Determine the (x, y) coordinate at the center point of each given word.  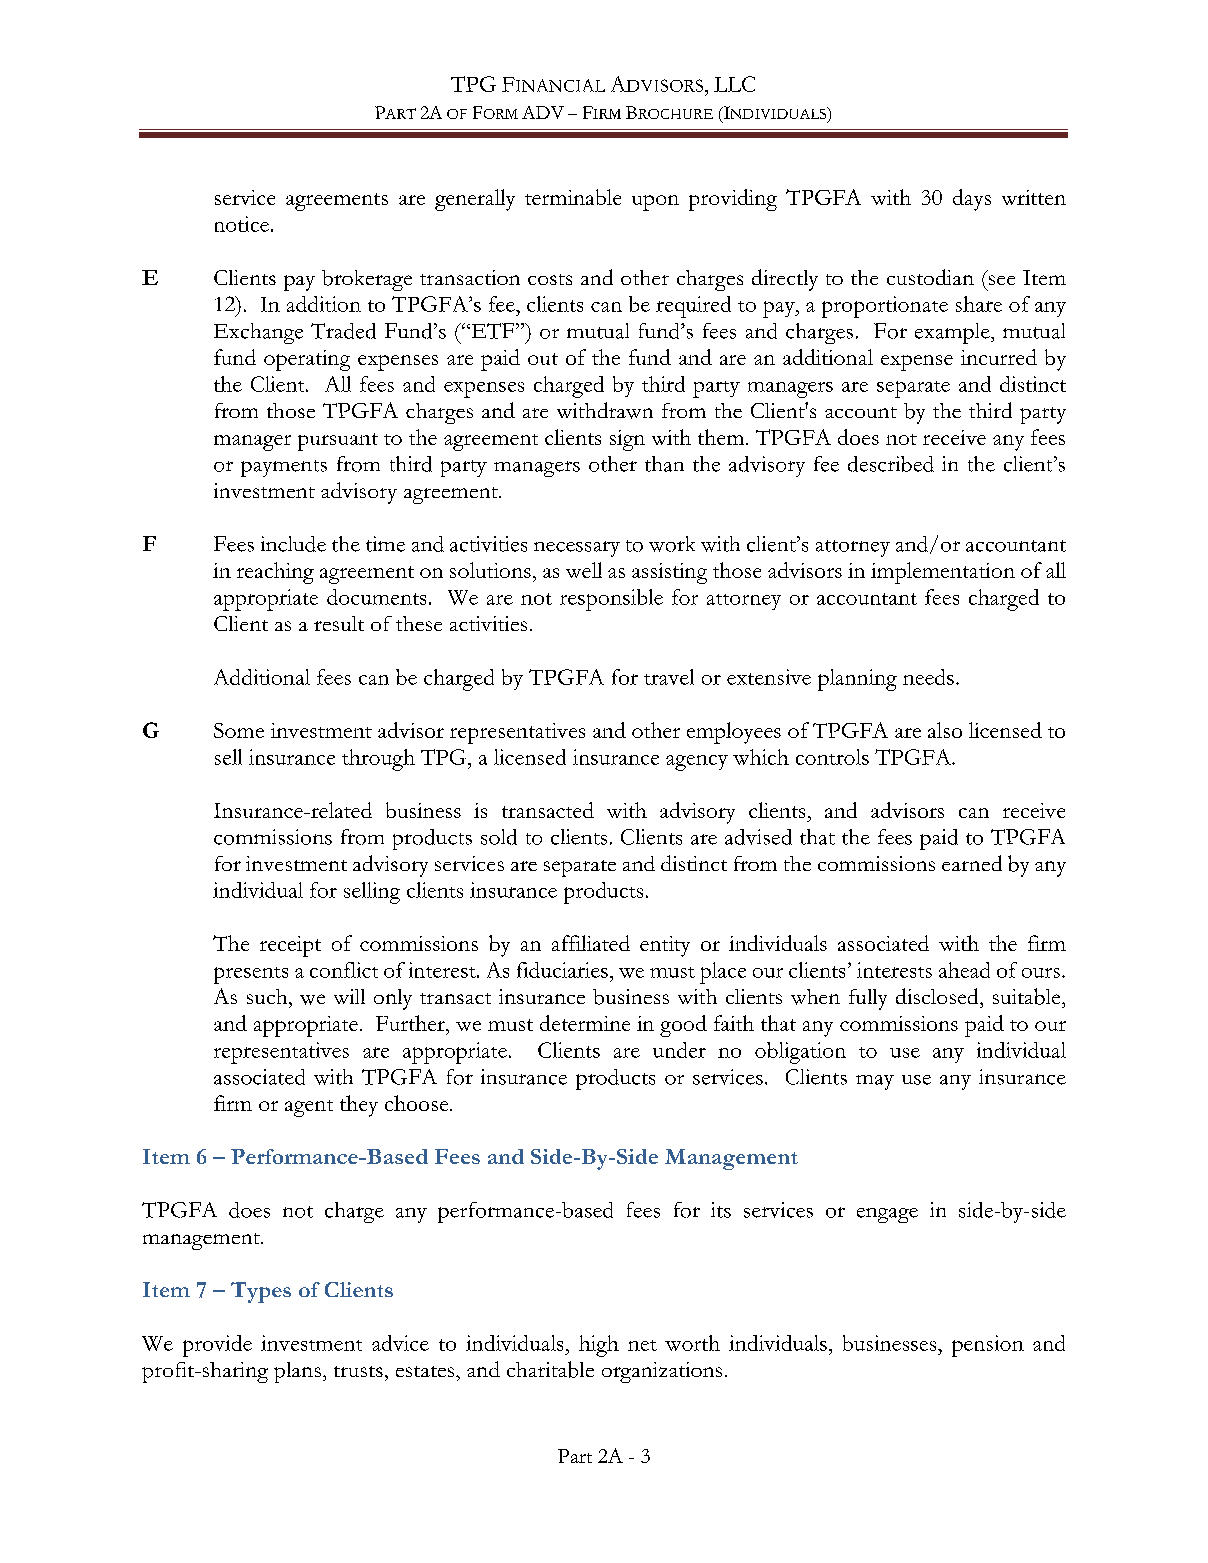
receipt (290, 946)
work (672, 544)
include (293, 544)
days (972, 200)
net (642, 1345)
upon (655, 203)
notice (242, 224)
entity (665, 946)
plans (297, 1372)
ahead (964, 970)
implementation (943, 573)
